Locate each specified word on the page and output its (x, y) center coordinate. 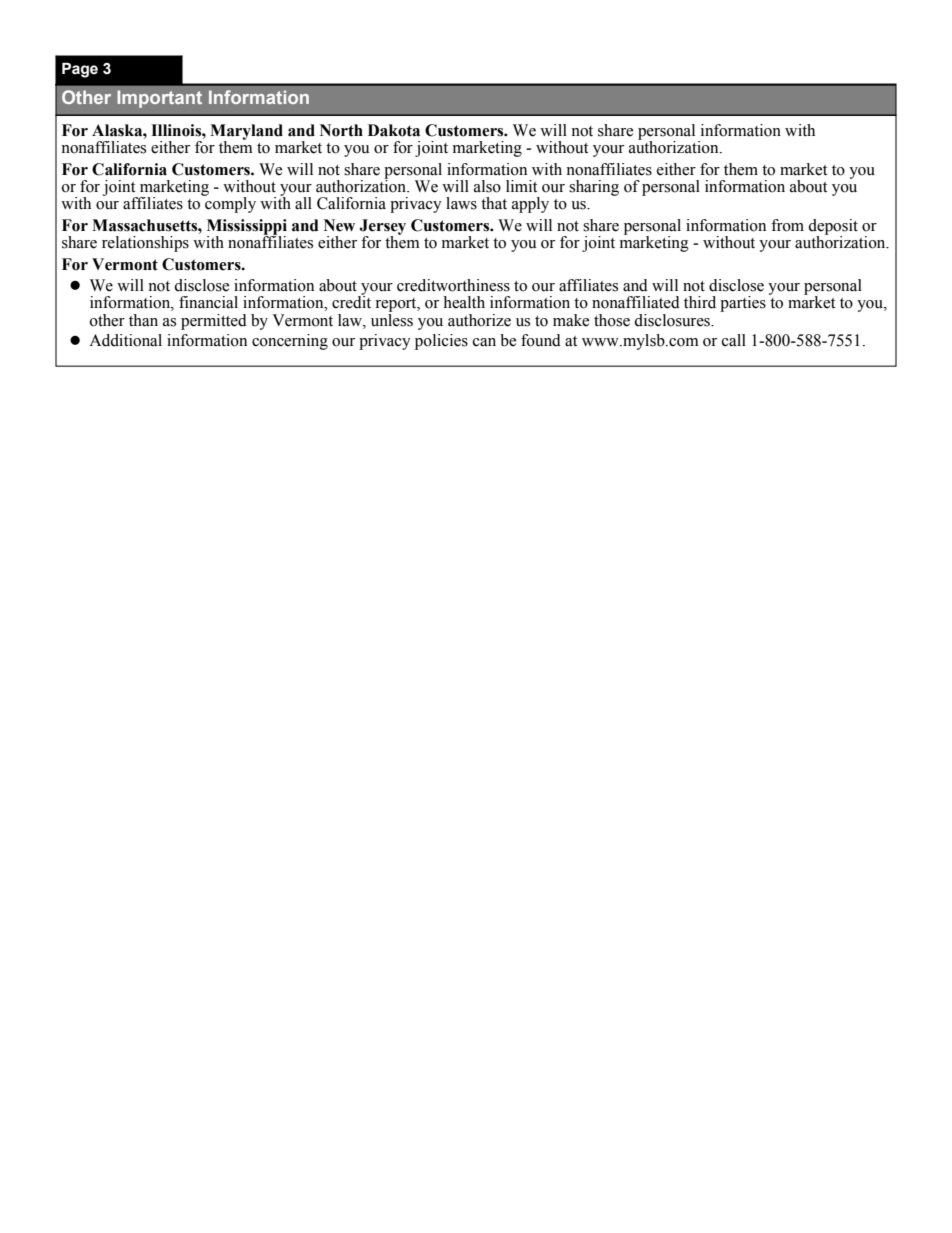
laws (461, 203)
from (787, 225)
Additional (125, 340)
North (341, 130)
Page (80, 70)
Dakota (394, 130)
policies (441, 342)
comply (229, 203)
